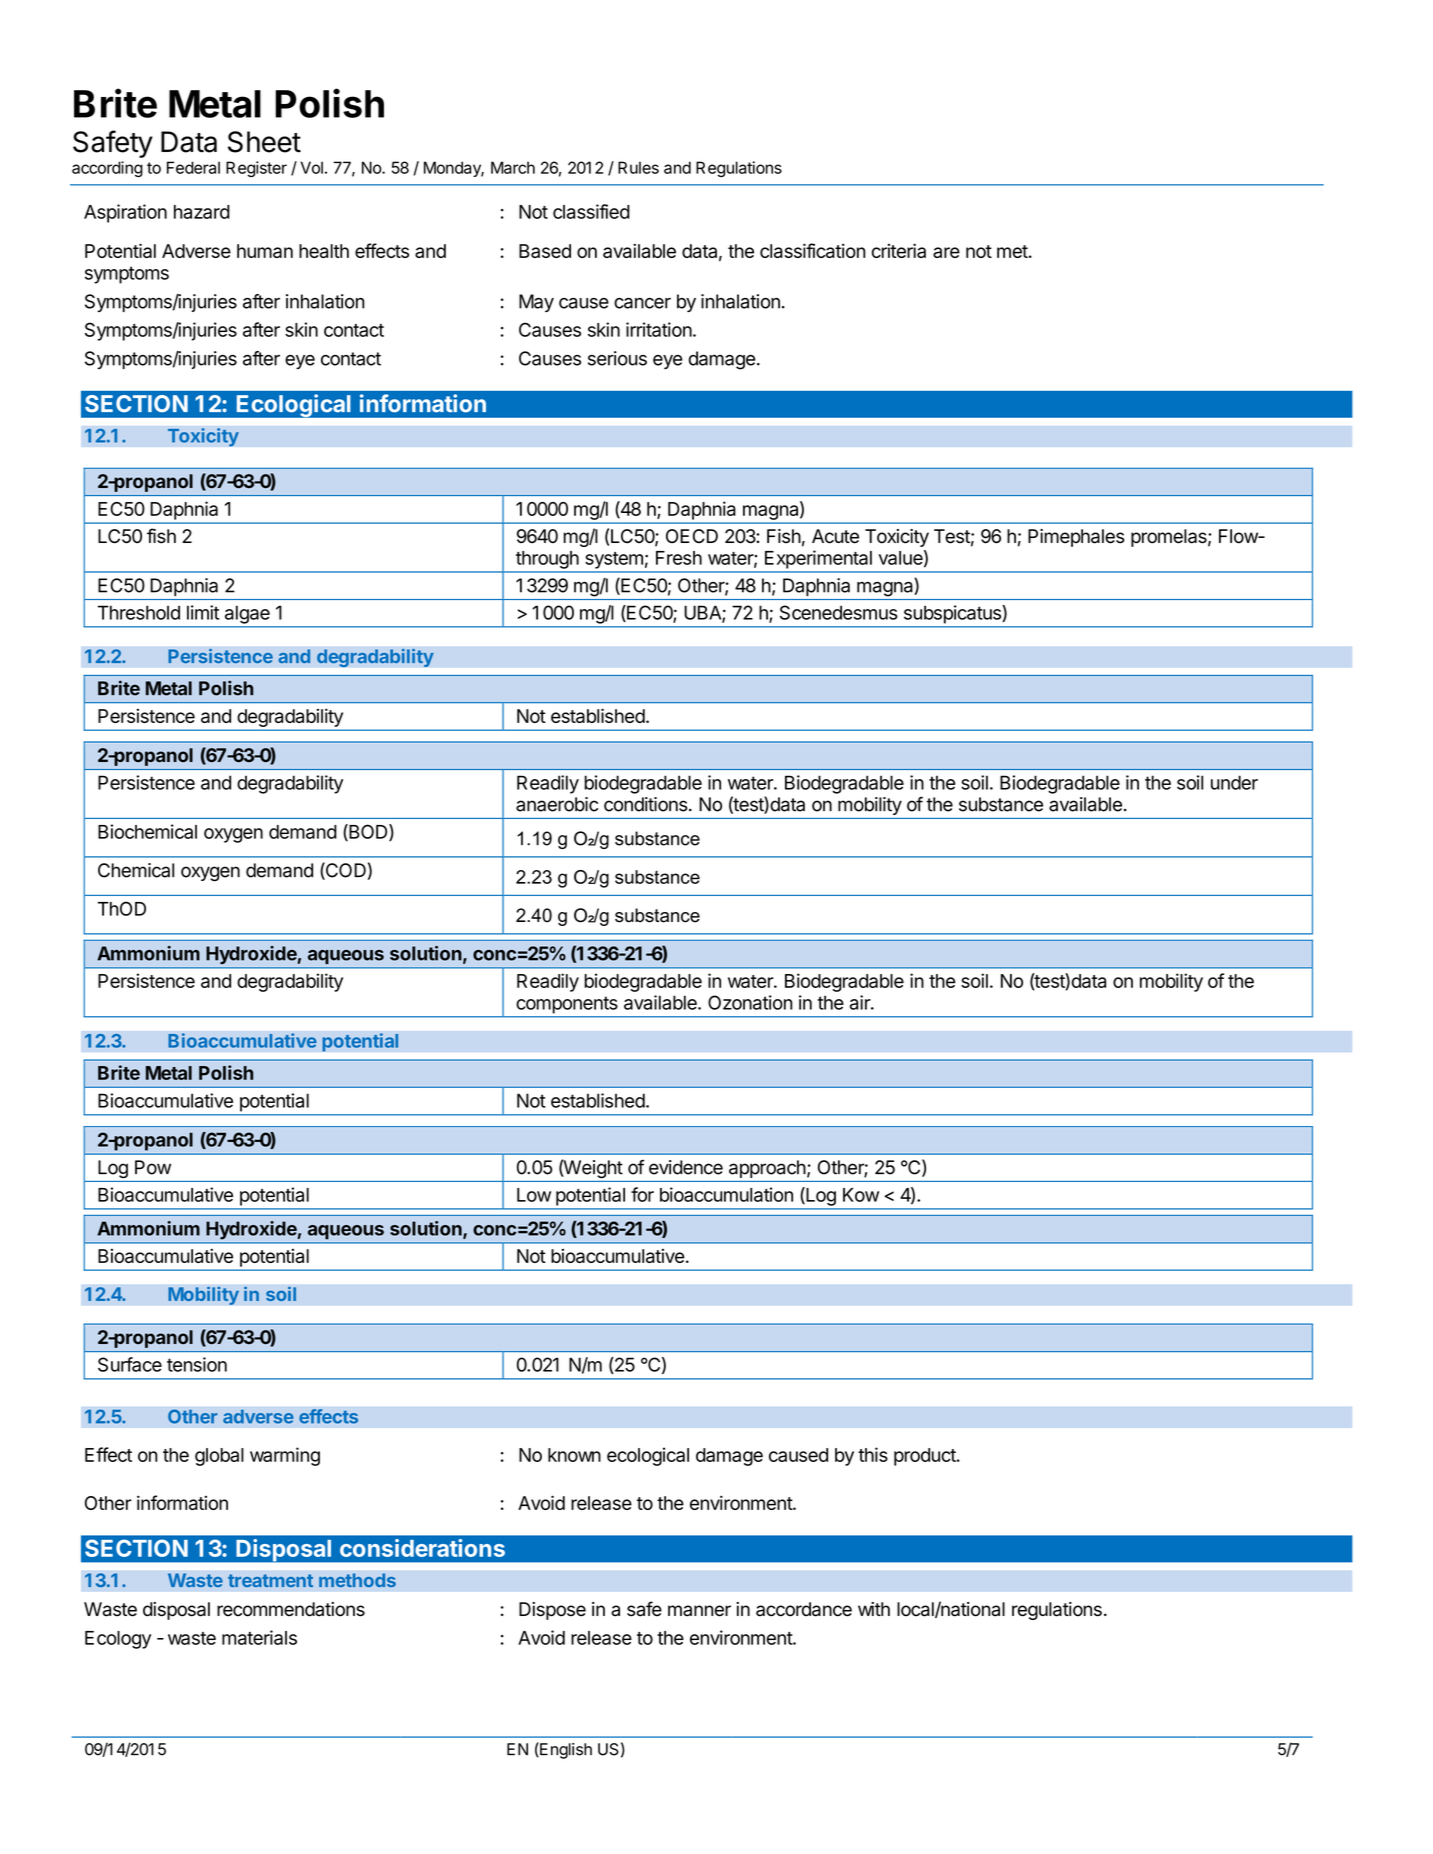 The height and width of the image is (1854, 1433). I want to click on conditions, so click(646, 804).
